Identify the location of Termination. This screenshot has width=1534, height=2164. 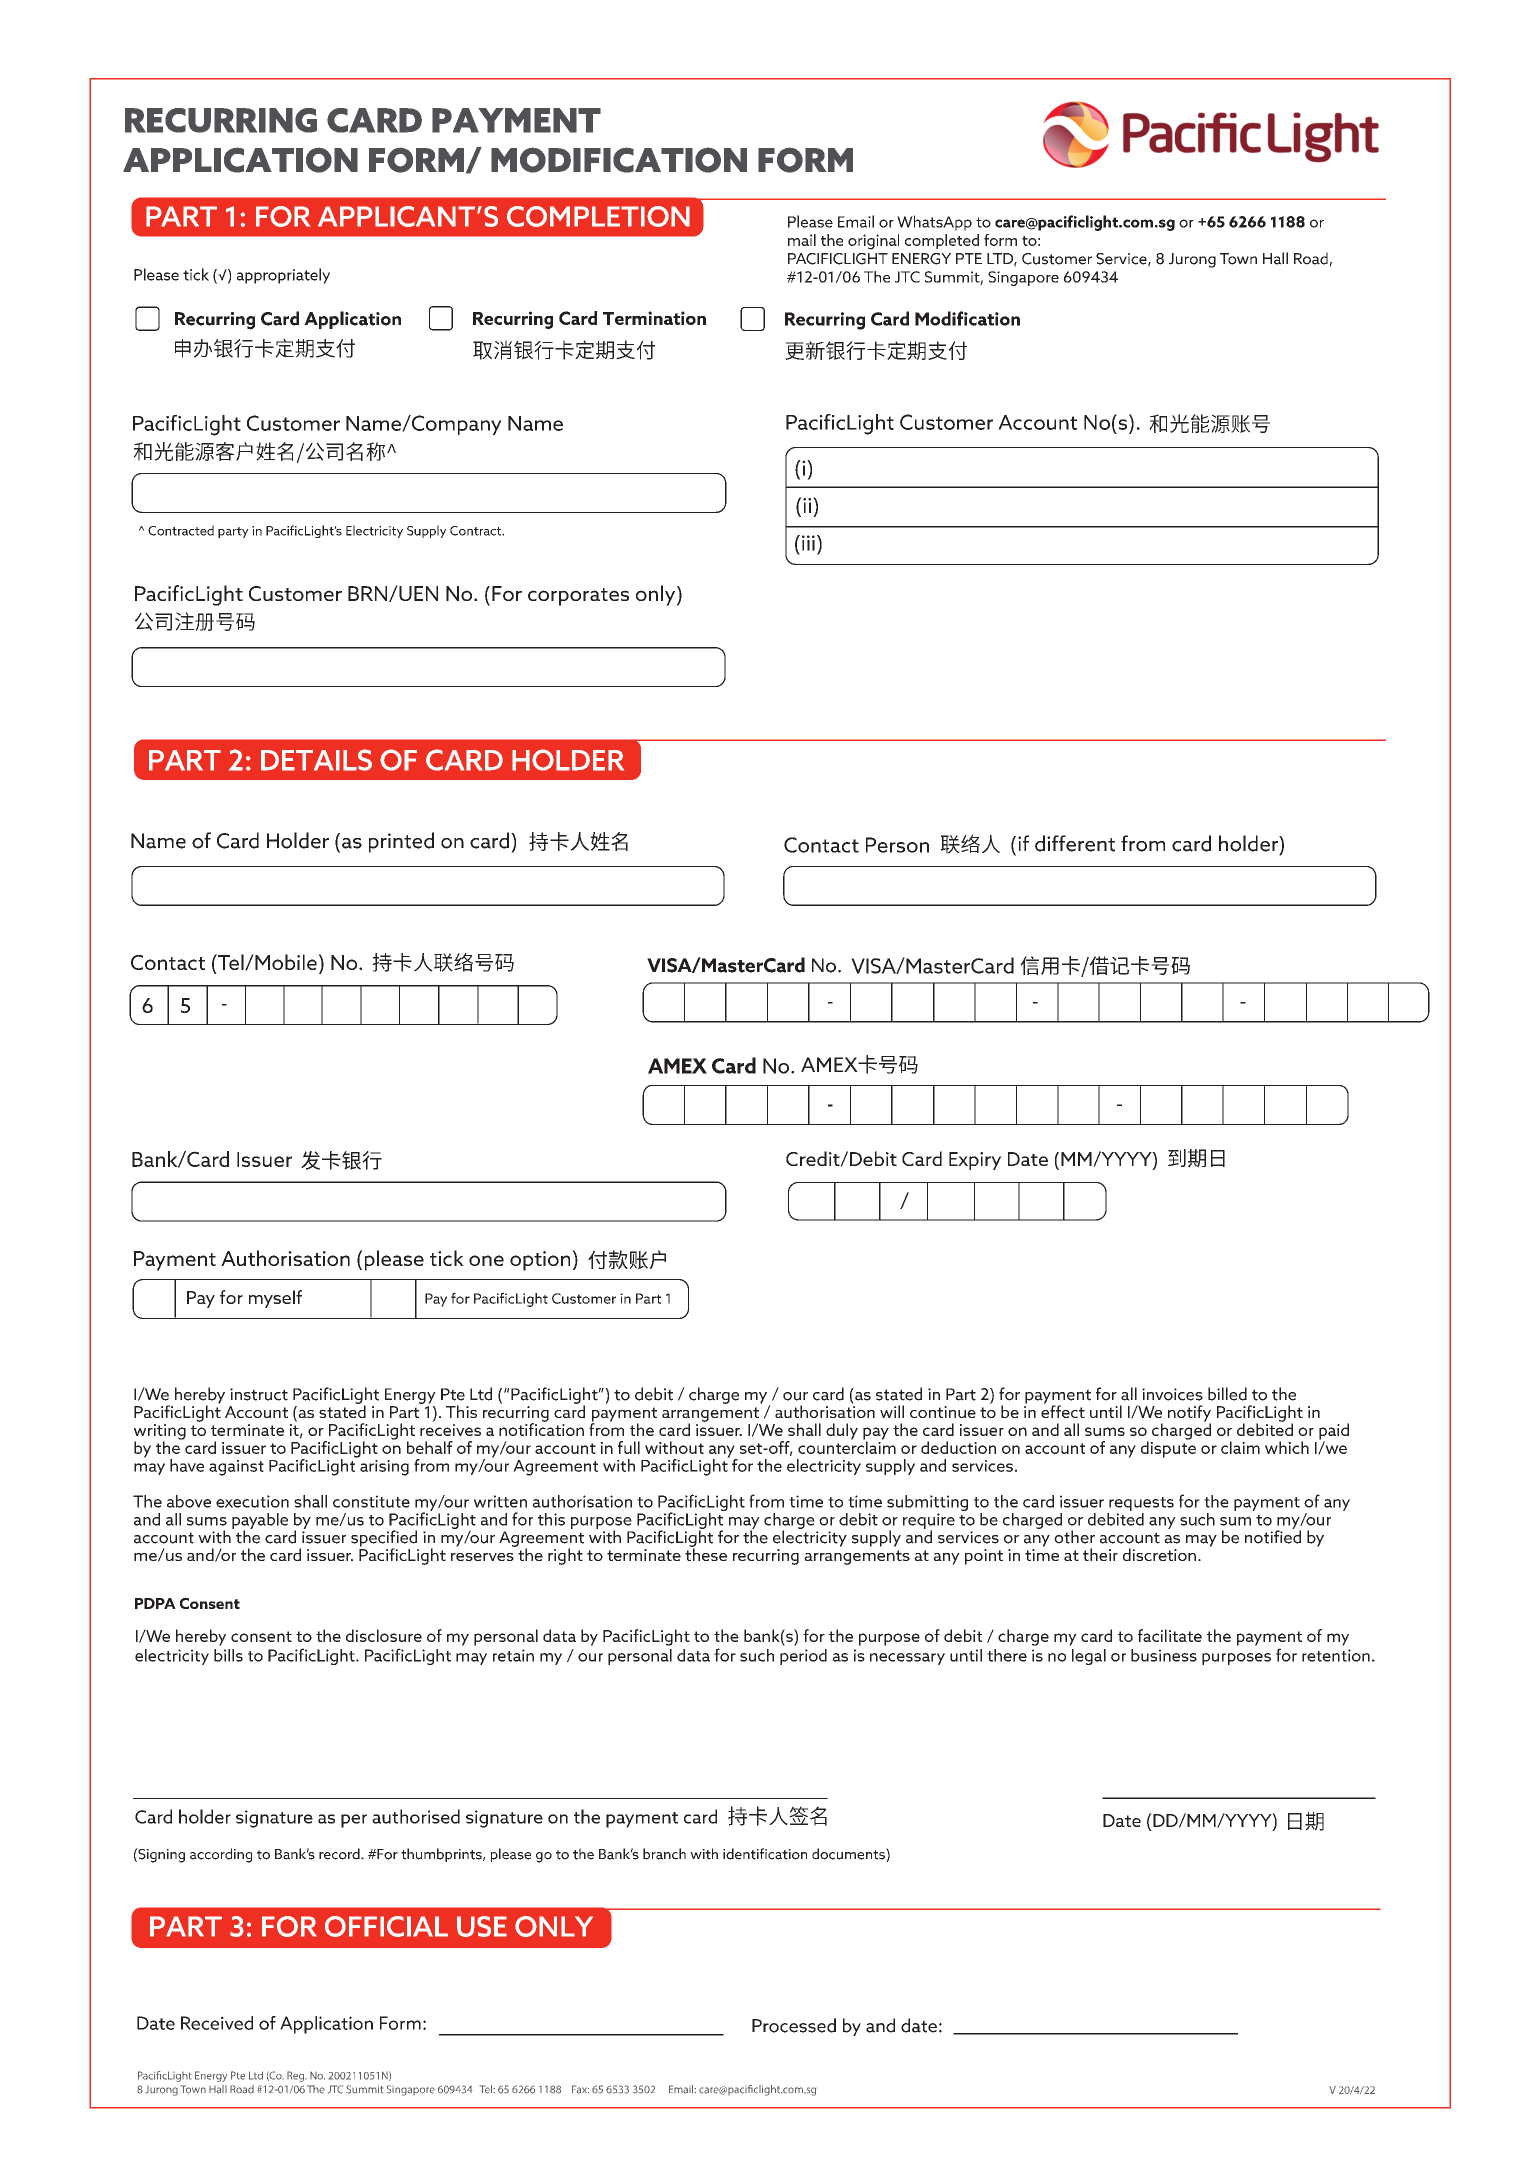
(654, 318).
